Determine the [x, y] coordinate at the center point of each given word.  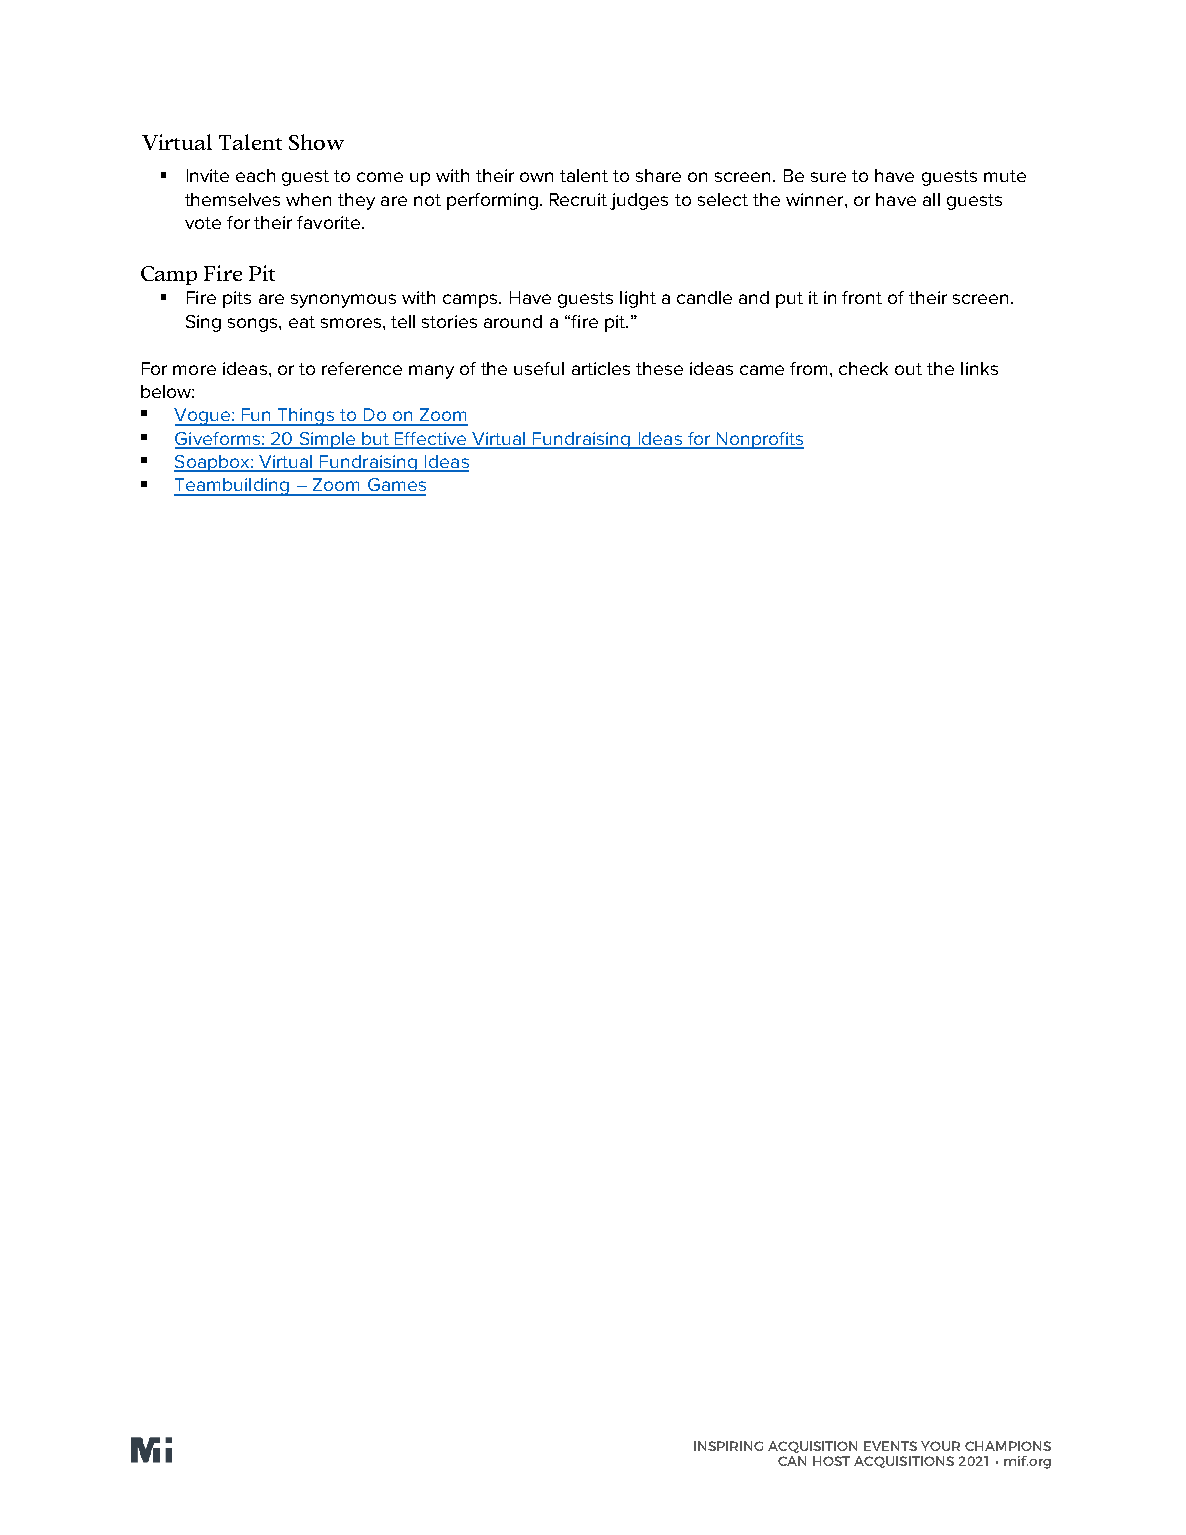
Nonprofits [759, 440]
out [908, 369]
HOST [831, 1461]
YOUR [940, 1446]
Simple [327, 440]
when [308, 199]
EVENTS [890, 1446]
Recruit [578, 199]
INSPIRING [728, 1446]
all [931, 199]
